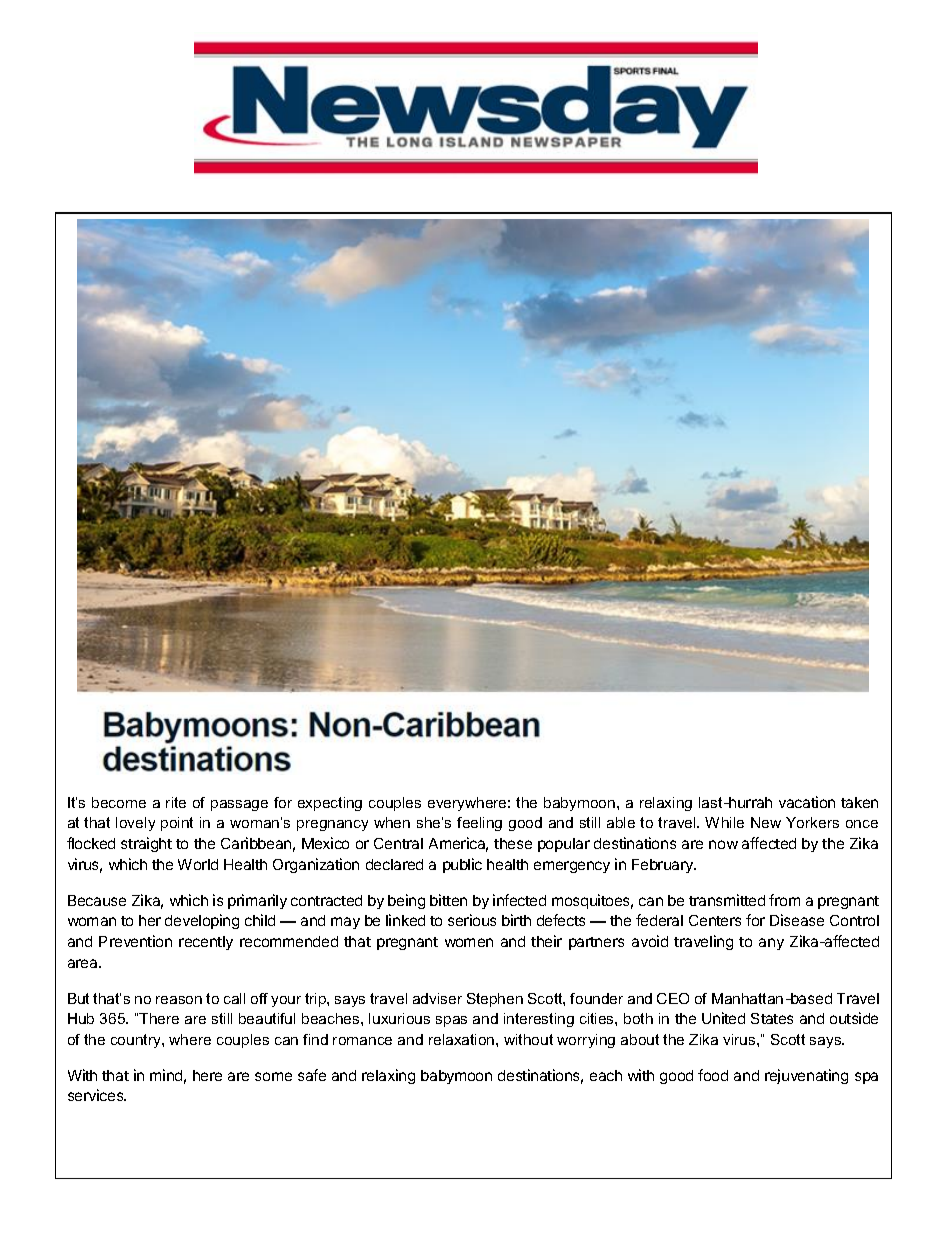 This document has width=952, height=1233. Describe the element at coordinates (771, 944) in the document. I see `any` at that location.
